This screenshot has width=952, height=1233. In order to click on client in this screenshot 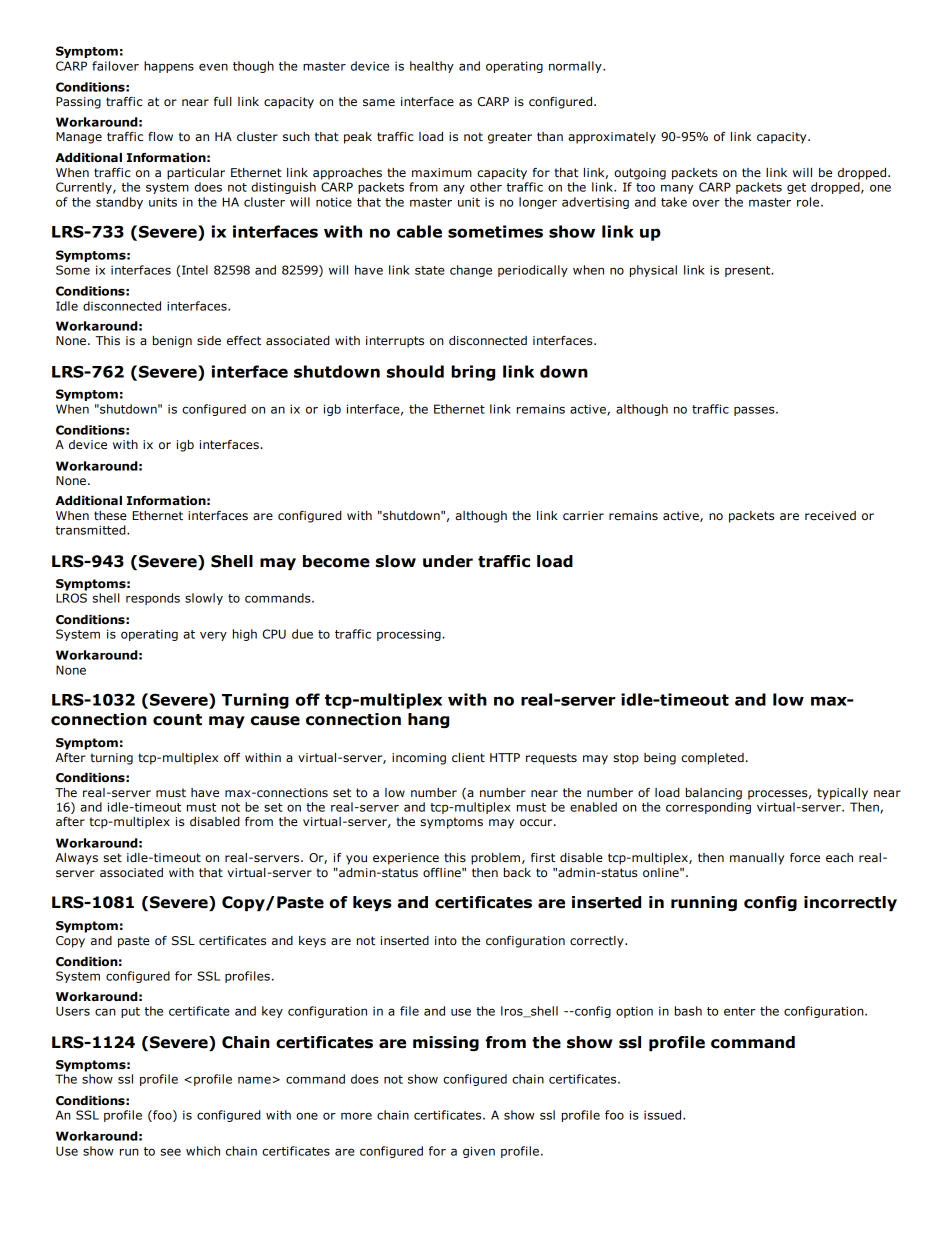, I will do `click(468, 757)`.
